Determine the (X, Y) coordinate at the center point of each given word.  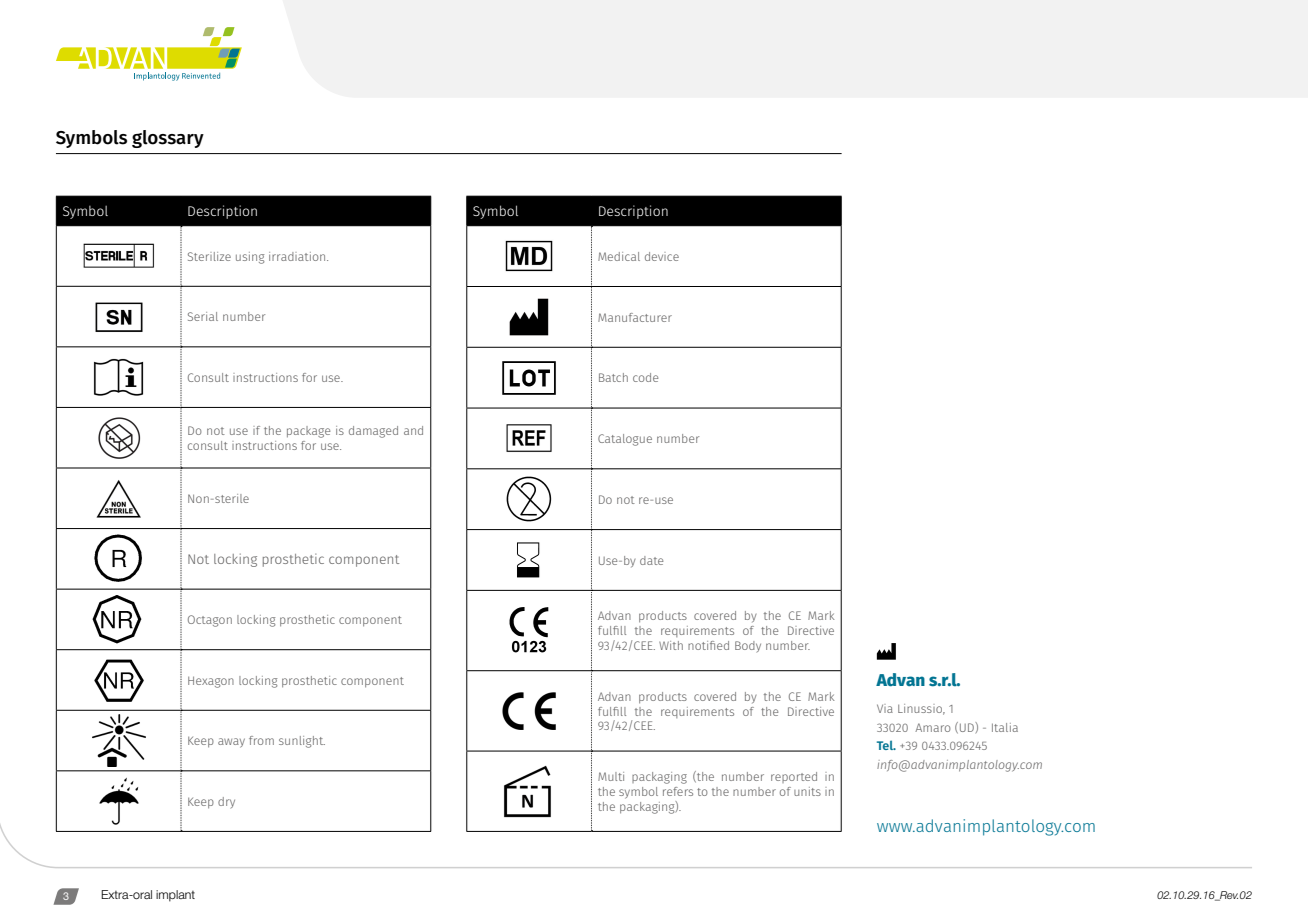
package (308, 432)
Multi (611, 776)
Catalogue (625, 440)
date (651, 560)
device (662, 256)
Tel (886, 745)
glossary (168, 139)
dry (226, 802)
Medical (619, 256)
